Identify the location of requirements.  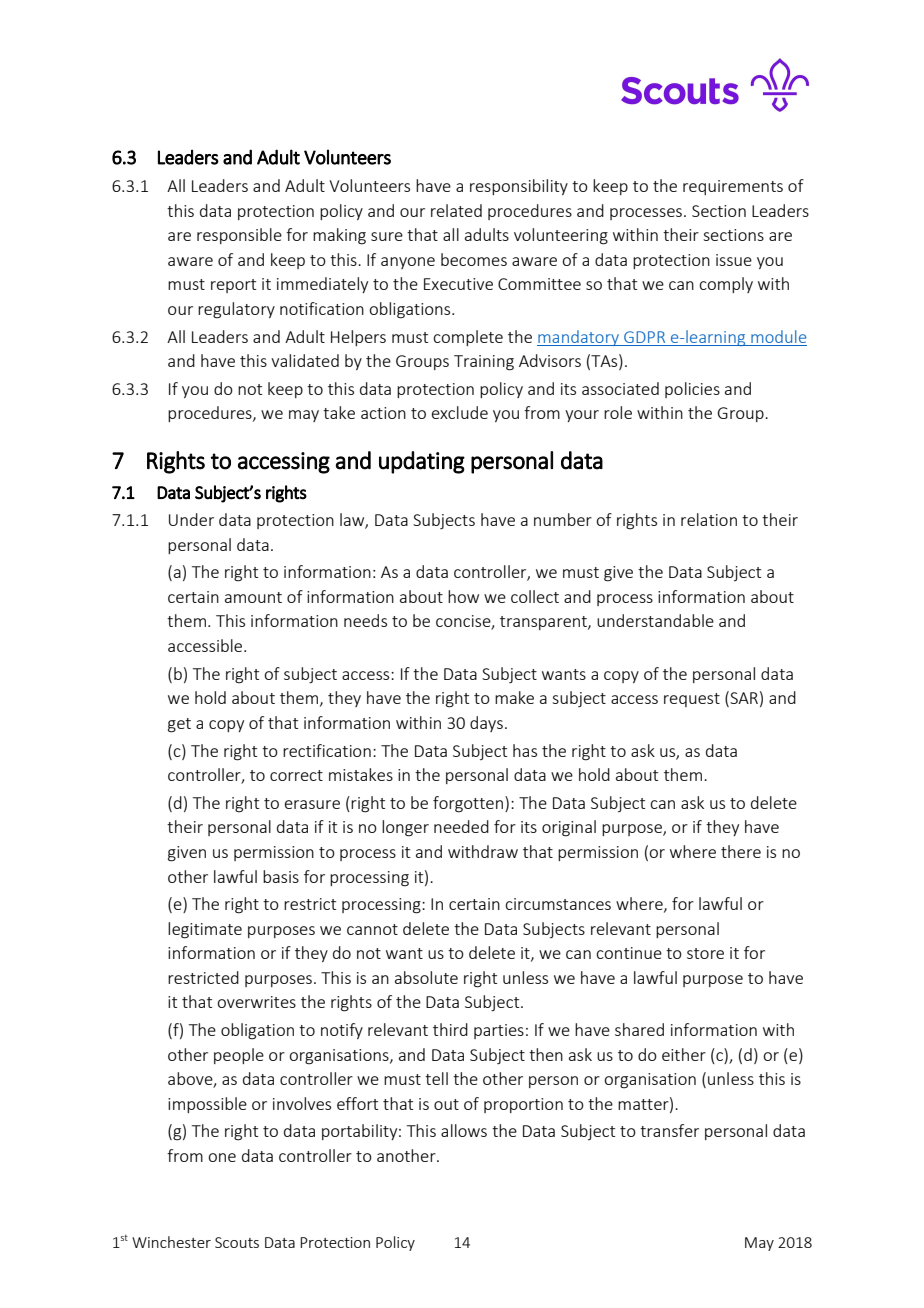
(733, 187).
